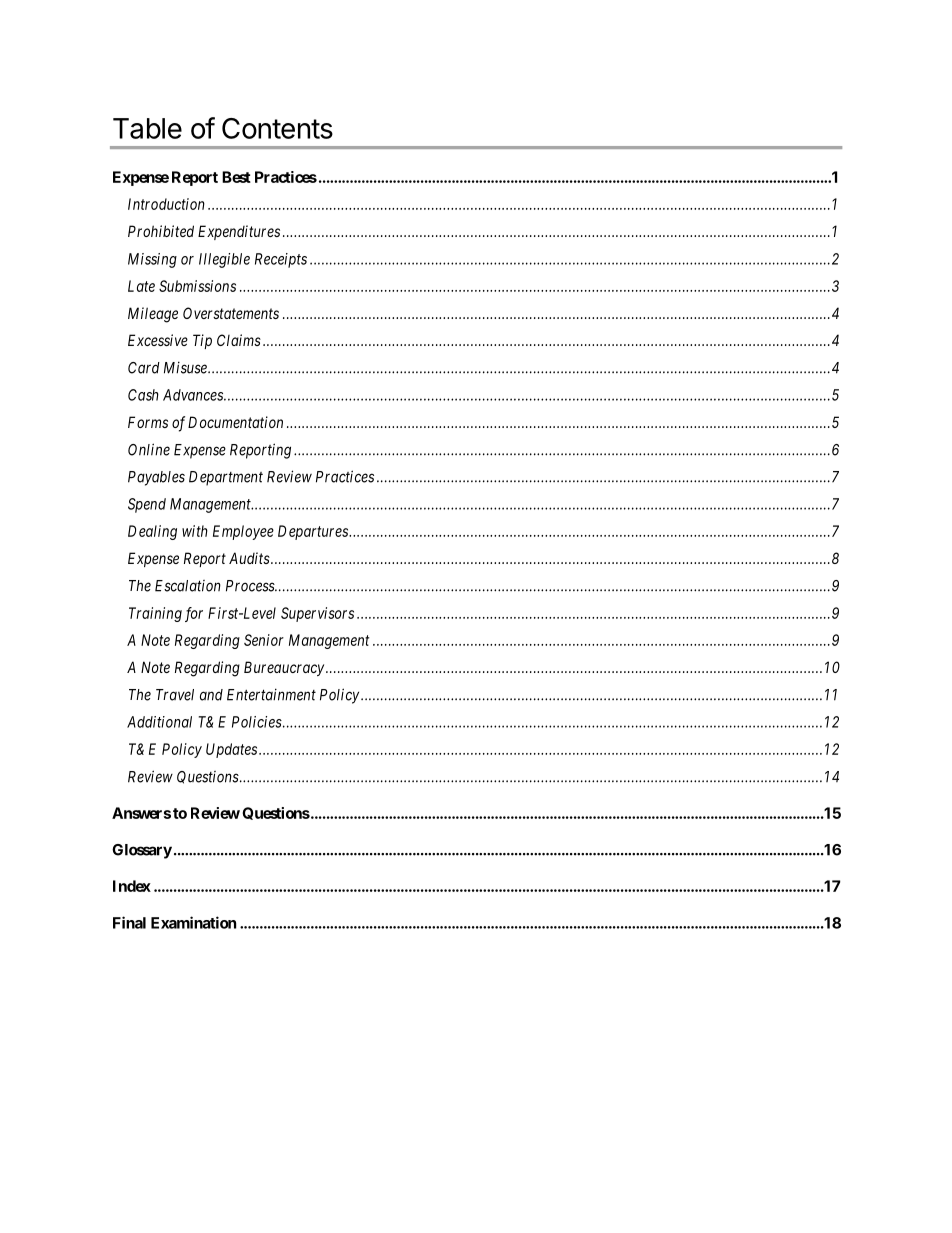  Describe the element at coordinates (152, 532) in the document. I see `Dealing` at that location.
